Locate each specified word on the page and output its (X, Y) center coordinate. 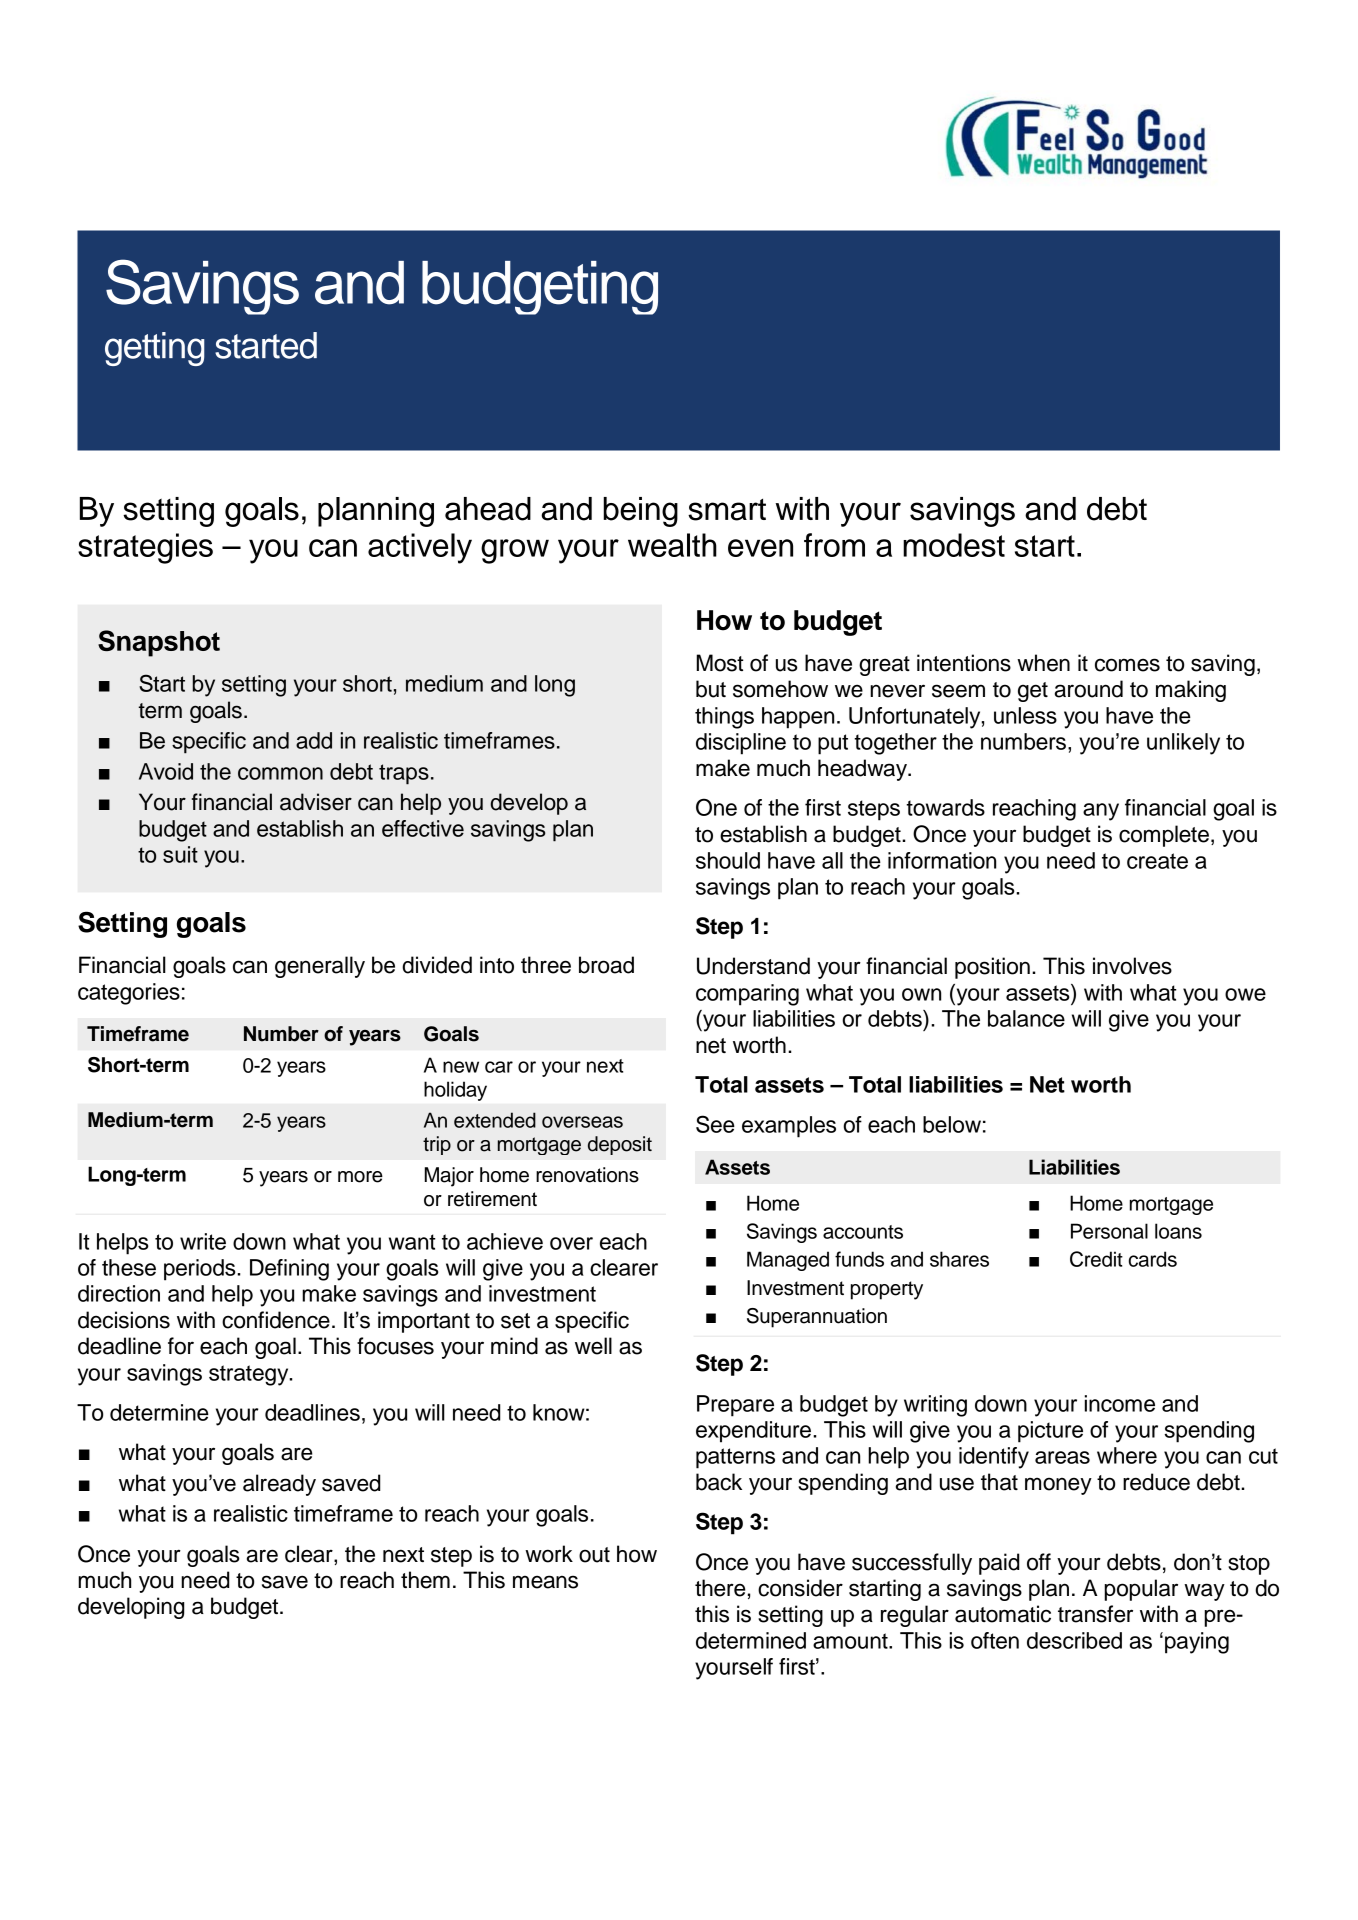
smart (727, 510)
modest (954, 545)
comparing (747, 995)
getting (155, 349)
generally (320, 967)
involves (1132, 966)
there (720, 1588)
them (425, 1580)
